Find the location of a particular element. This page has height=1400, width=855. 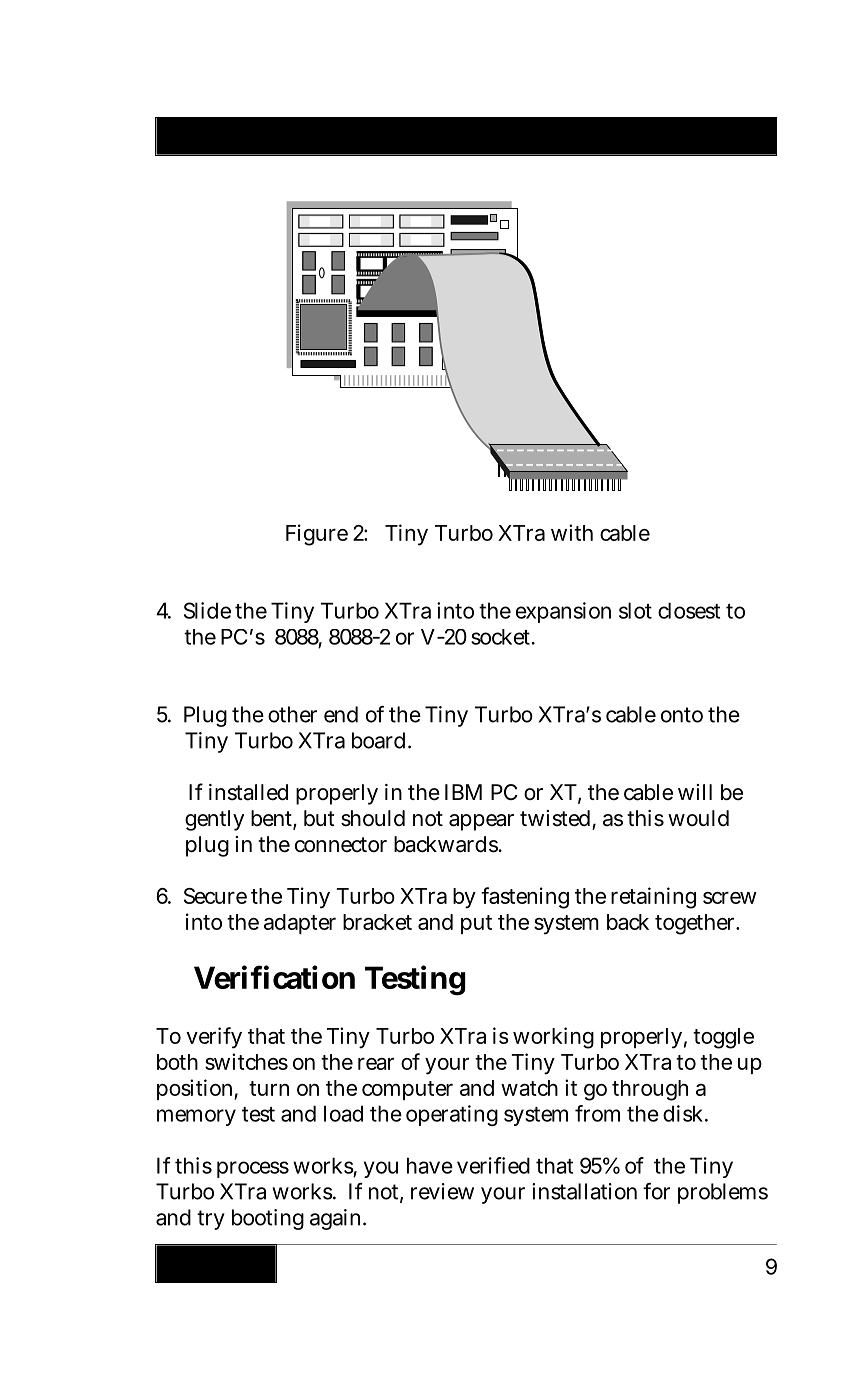

fastening is located at coordinates (525, 898).
